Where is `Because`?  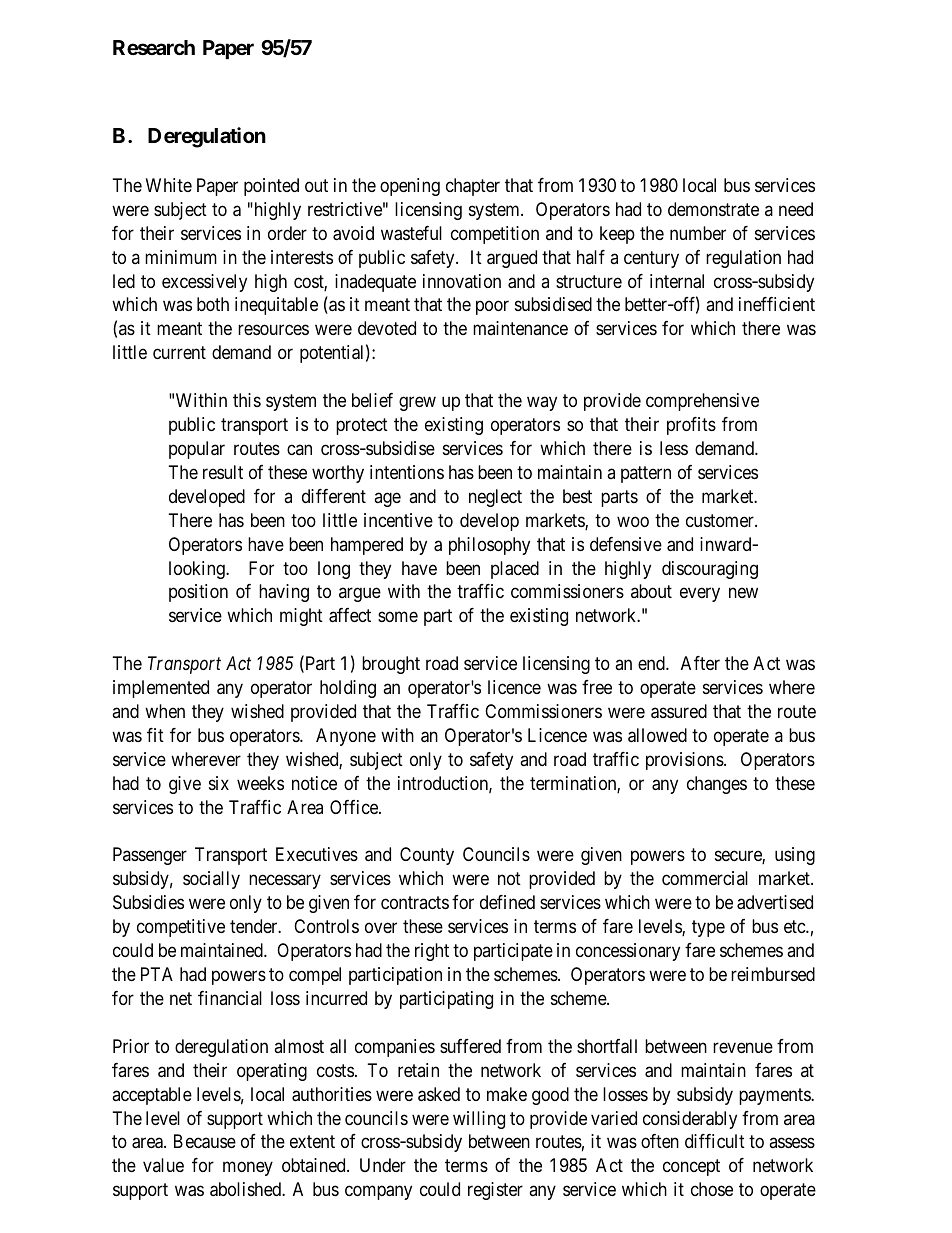 Because is located at coordinates (205, 1141).
